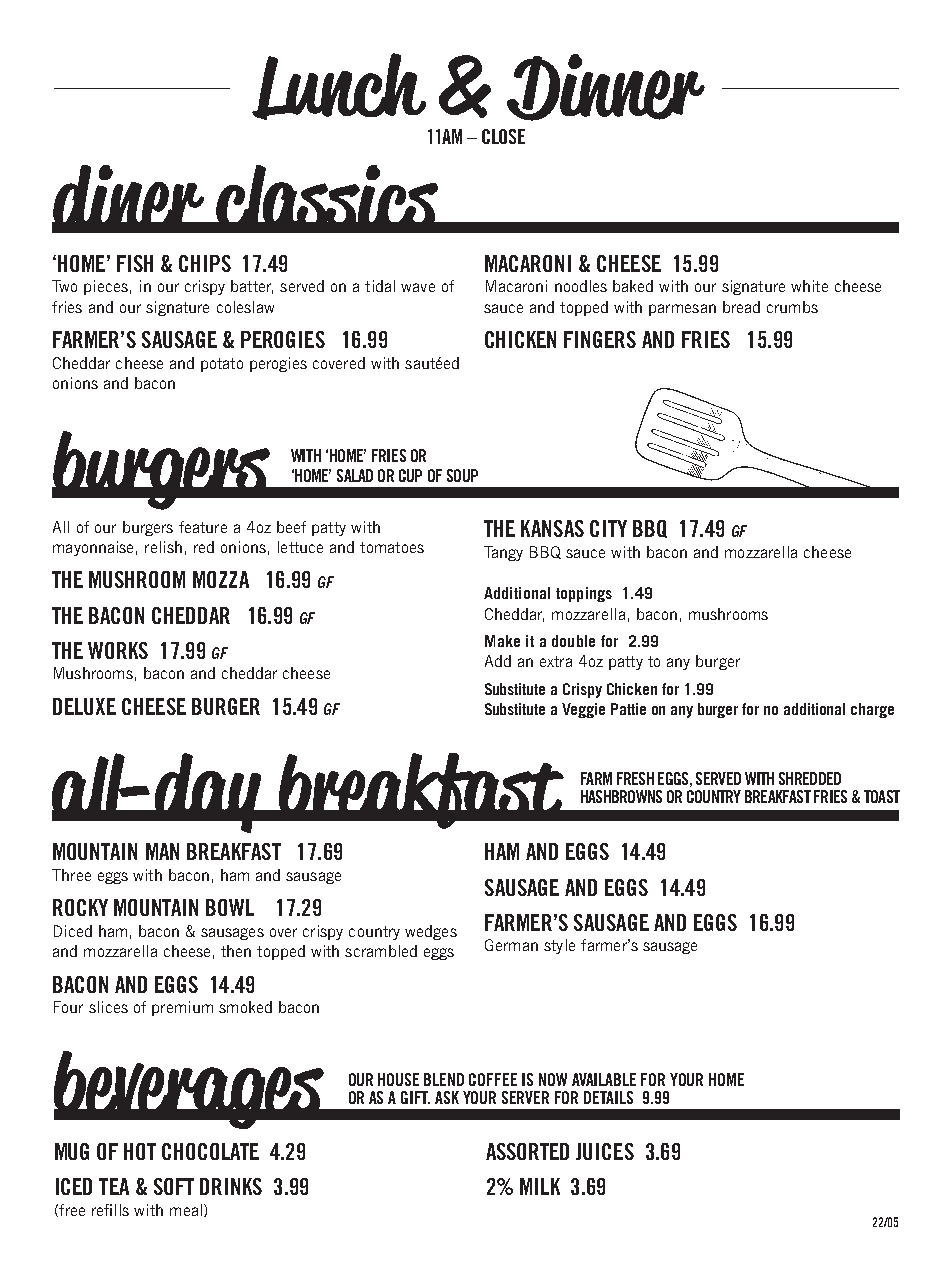 The image size is (952, 1270). What do you see at coordinates (174, 1186) in the page?
I see `SOFT` at bounding box center [174, 1186].
